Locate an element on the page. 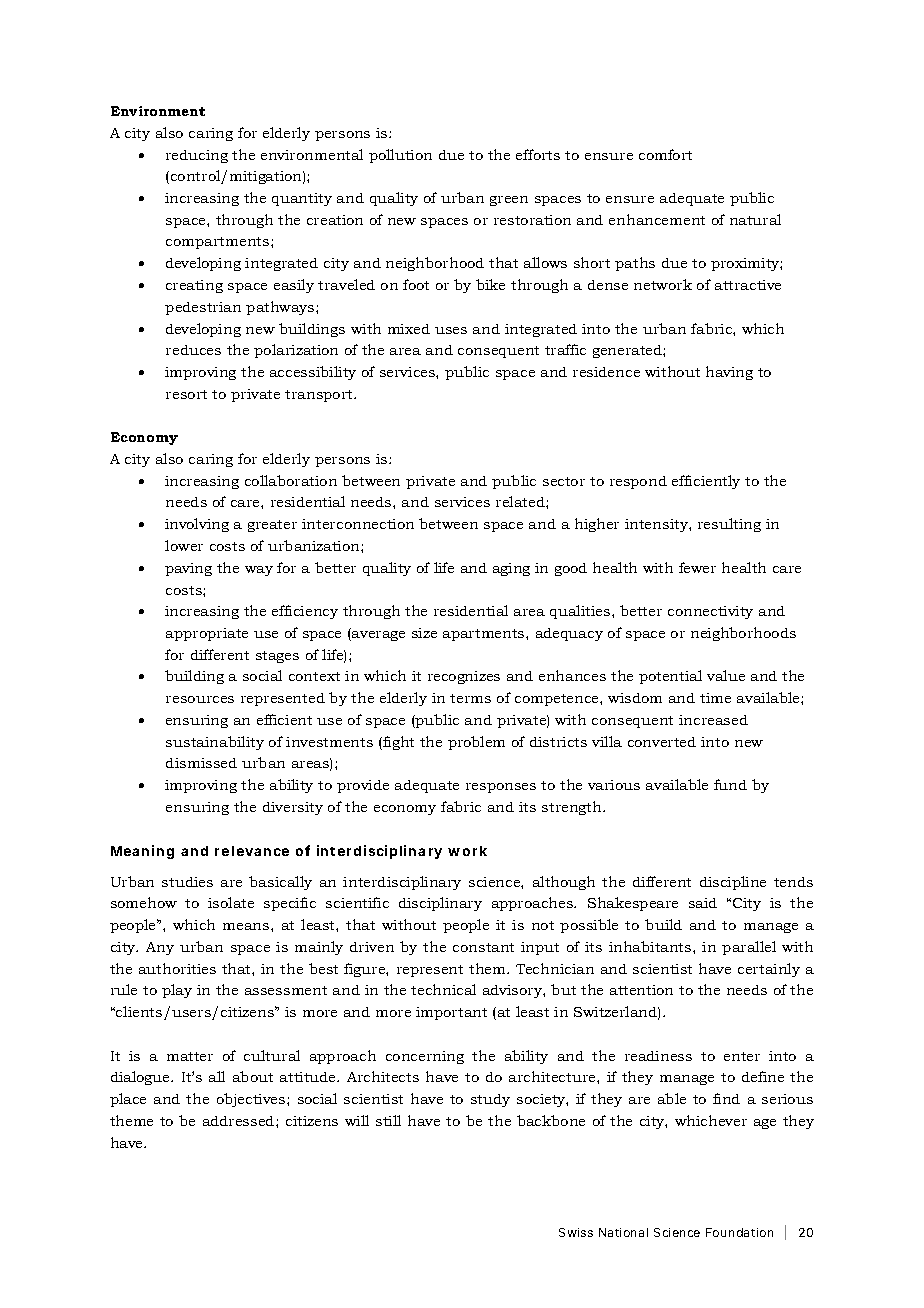  resources is located at coordinates (200, 699).
